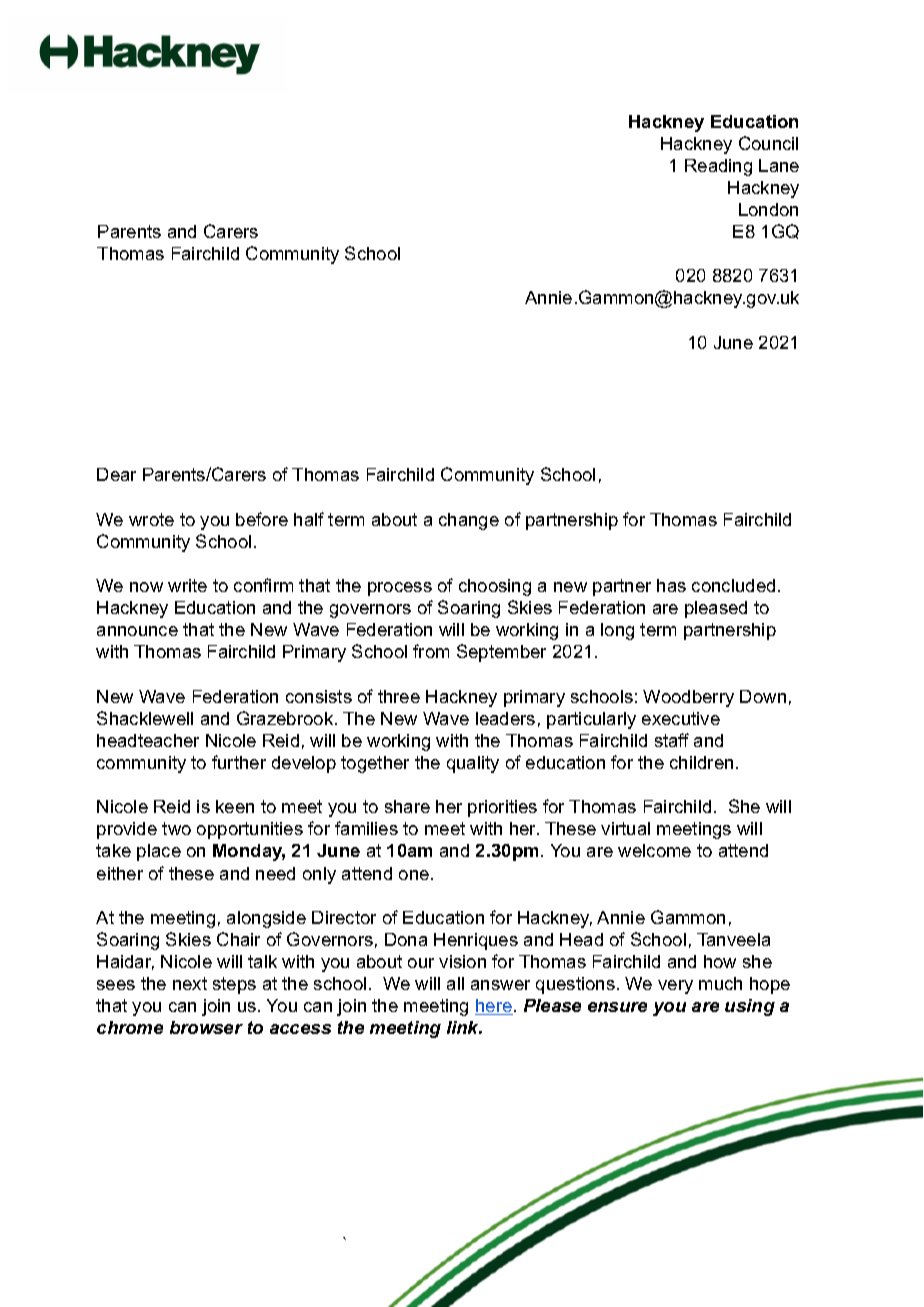 The width and height of the image is (924, 1307). What do you see at coordinates (718, 167) in the image?
I see `Reading` at bounding box center [718, 167].
